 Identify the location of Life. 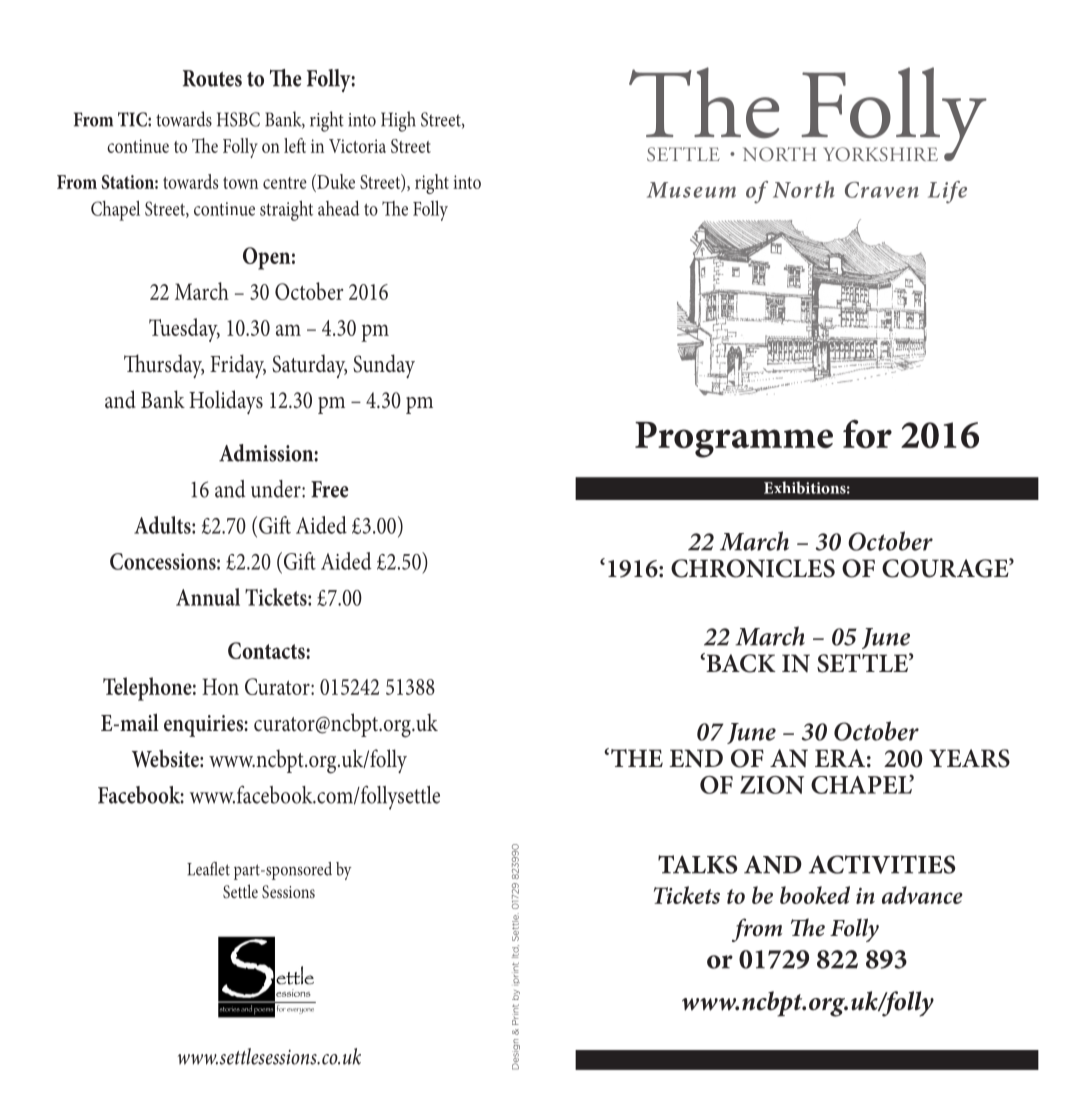
(947, 192).
